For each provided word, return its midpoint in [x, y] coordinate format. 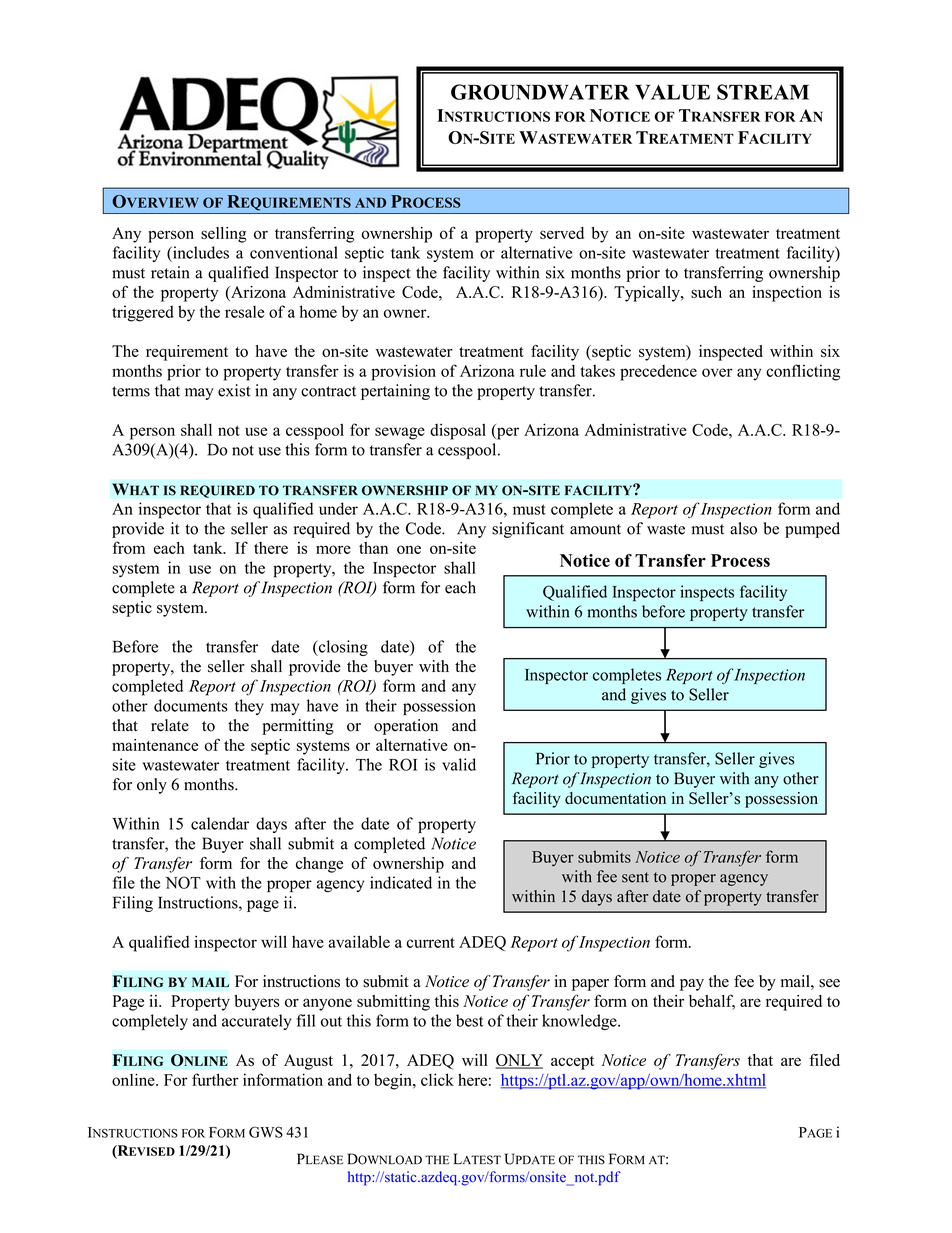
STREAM [763, 92]
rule [533, 370]
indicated [401, 882]
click [437, 1079]
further [215, 1079]
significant [528, 530]
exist [234, 390]
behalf [712, 1001]
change [319, 865]
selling [224, 235]
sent [635, 877]
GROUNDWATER [540, 92]
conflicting [803, 372]
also [743, 528]
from [129, 547]
